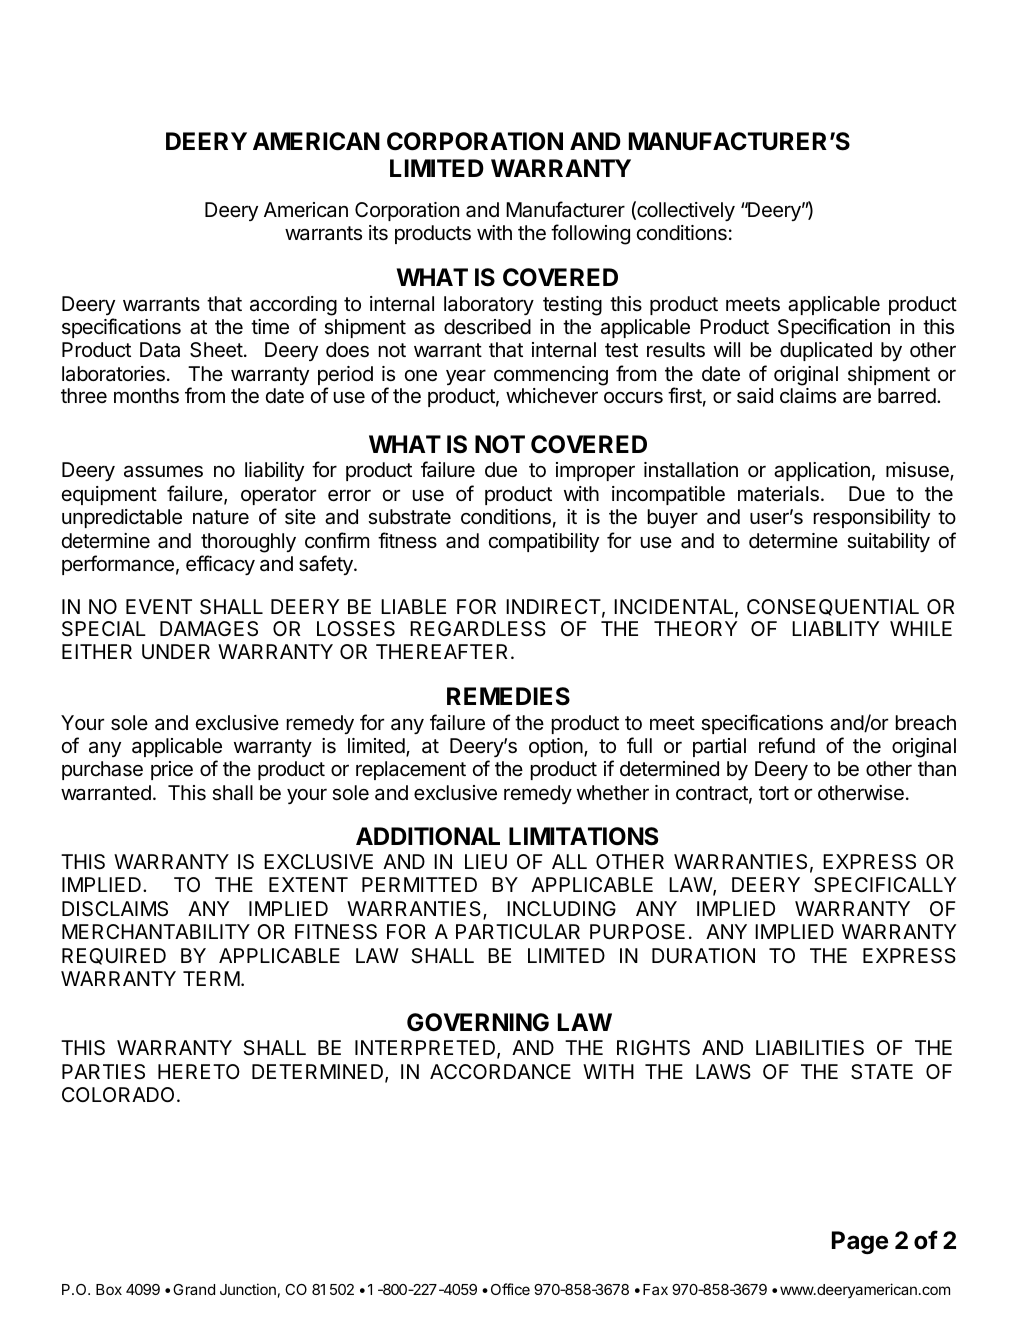 This screenshot has height=1337, width=1033. Describe the element at coordinates (293, 306) in the screenshot. I see `according` at that location.
